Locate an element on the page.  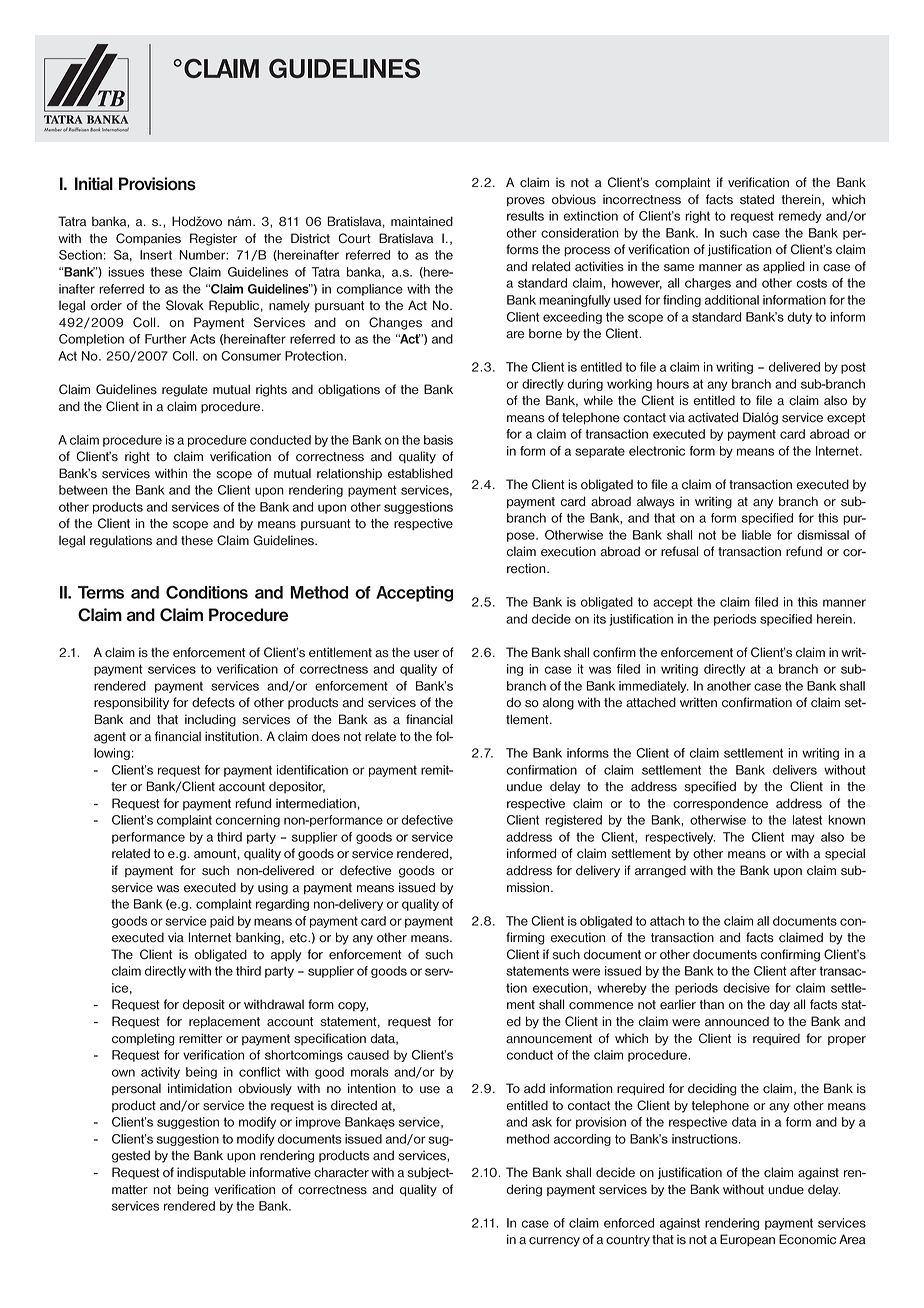
along is located at coordinates (558, 703).
